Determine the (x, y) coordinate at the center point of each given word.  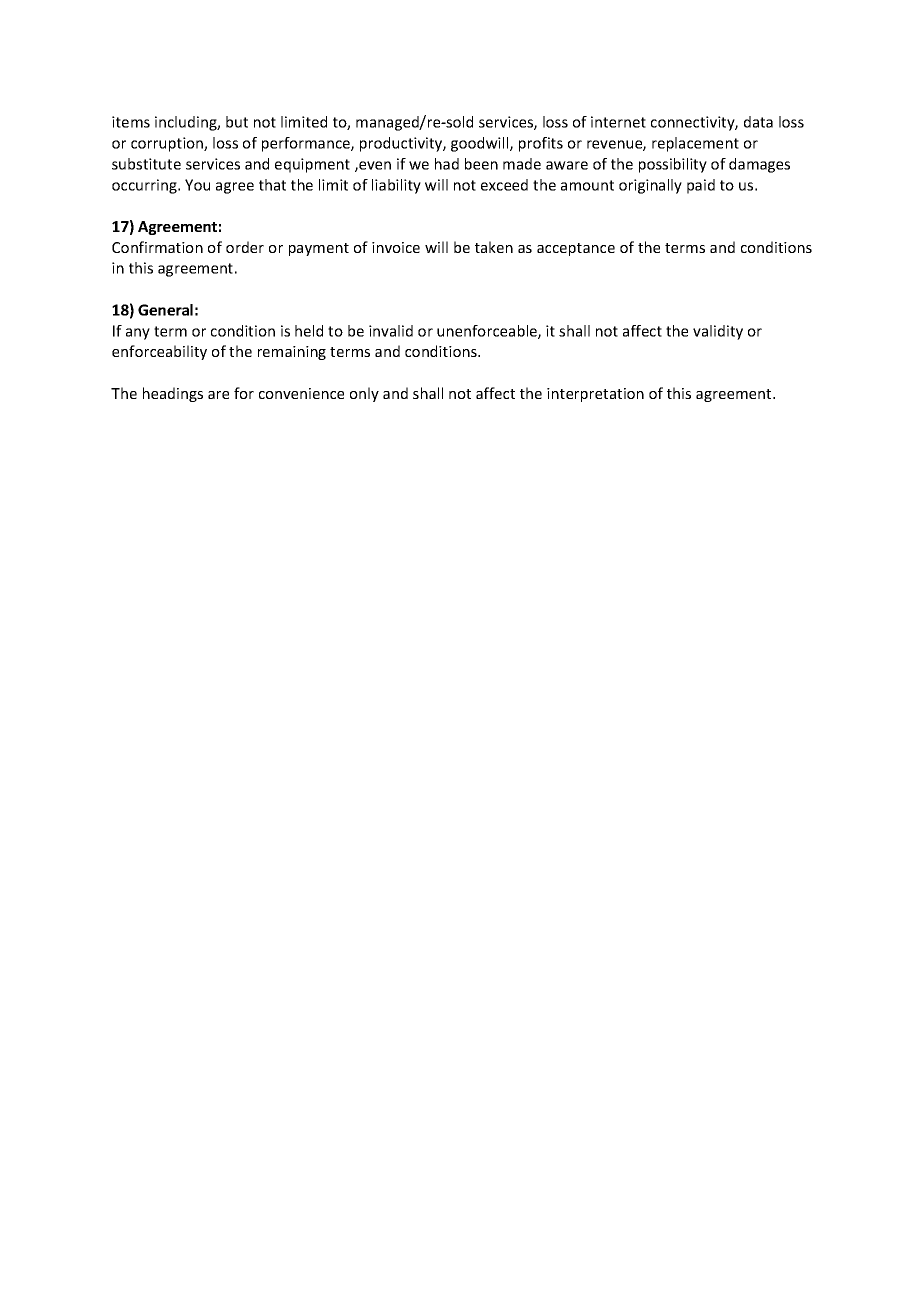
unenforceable (488, 332)
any (138, 334)
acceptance (576, 249)
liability (396, 186)
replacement (695, 144)
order (245, 247)
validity (718, 332)
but (237, 122)
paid (701, 186)
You (197, 185)
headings (173, 394)
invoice (396, 247)
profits (541, 144)
